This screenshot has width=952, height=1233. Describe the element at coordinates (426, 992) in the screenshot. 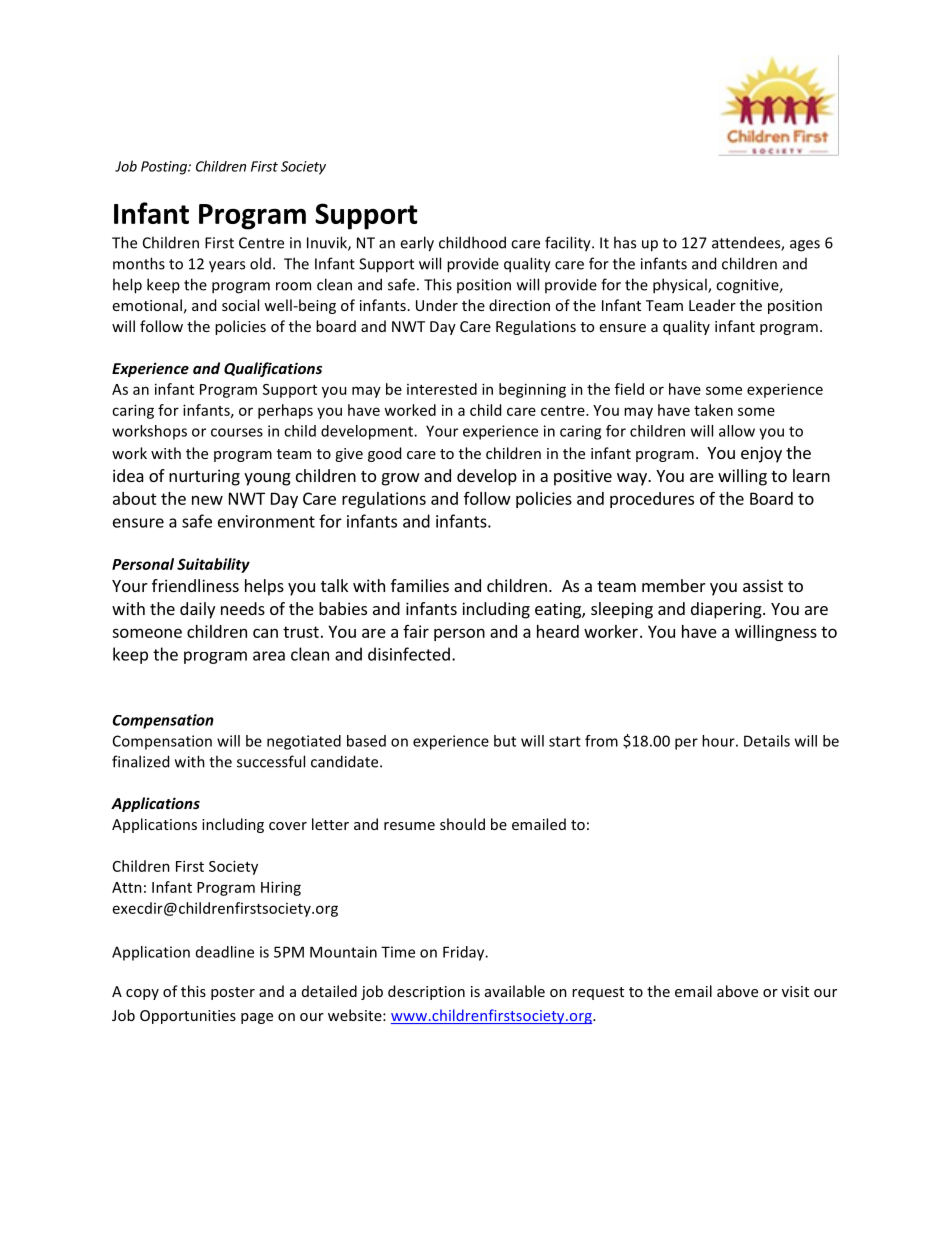

I see `description` at that location.
